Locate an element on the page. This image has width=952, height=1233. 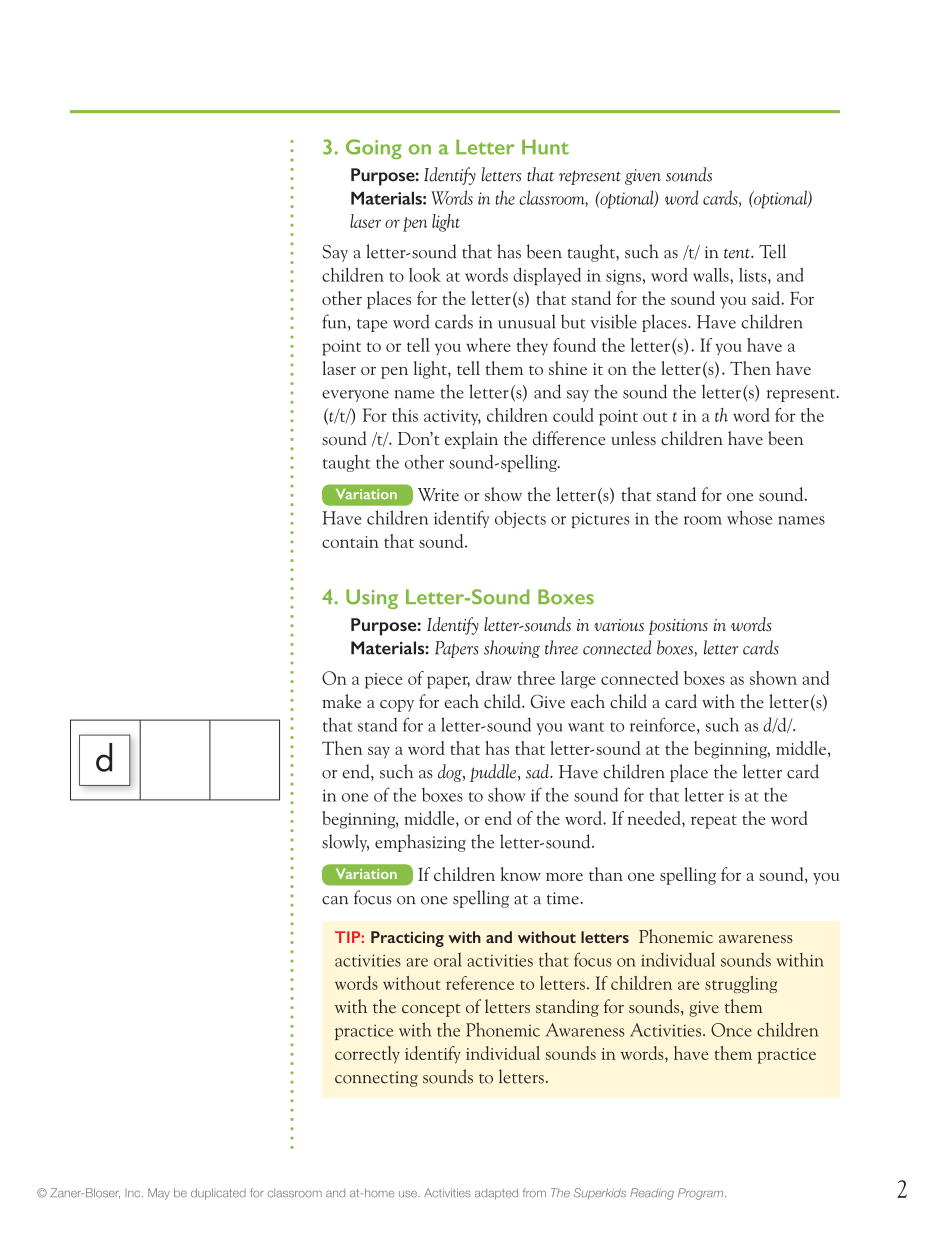
Reading is located at coordinates (652, 1194).
